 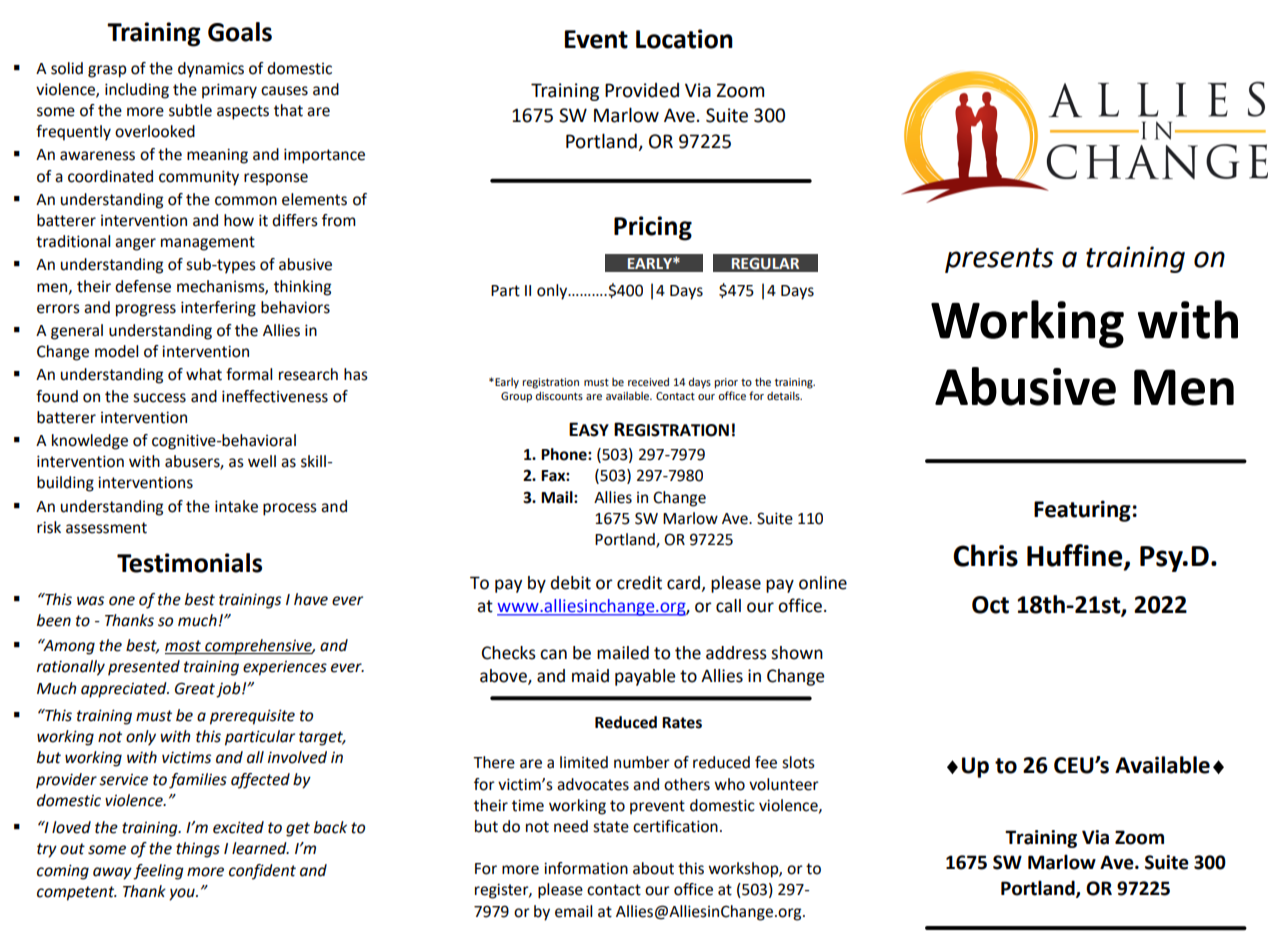 I want to click on was, so click(x=90, y=601).
